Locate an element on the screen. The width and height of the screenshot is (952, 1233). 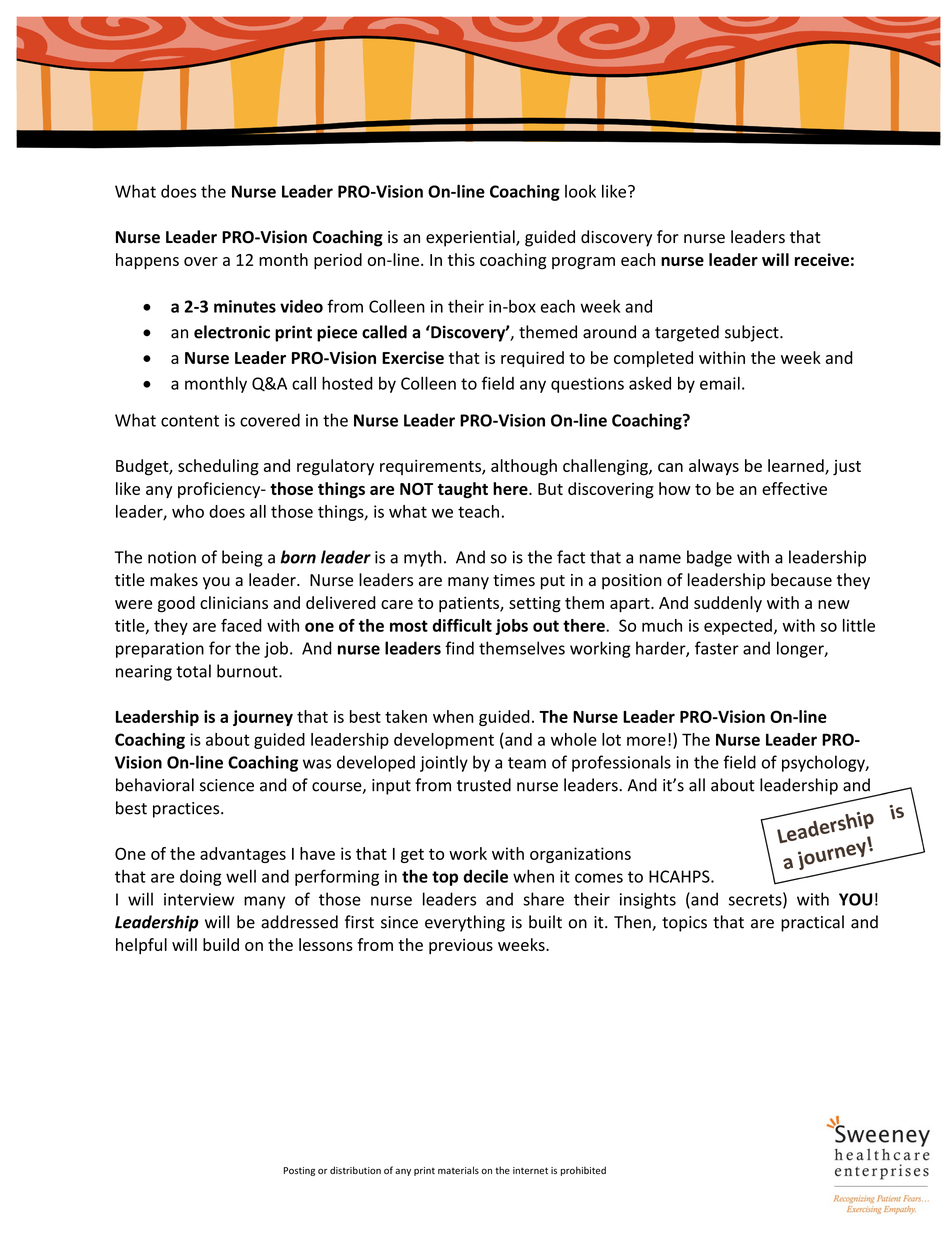
experiential is located at coordinates (471, 238).
